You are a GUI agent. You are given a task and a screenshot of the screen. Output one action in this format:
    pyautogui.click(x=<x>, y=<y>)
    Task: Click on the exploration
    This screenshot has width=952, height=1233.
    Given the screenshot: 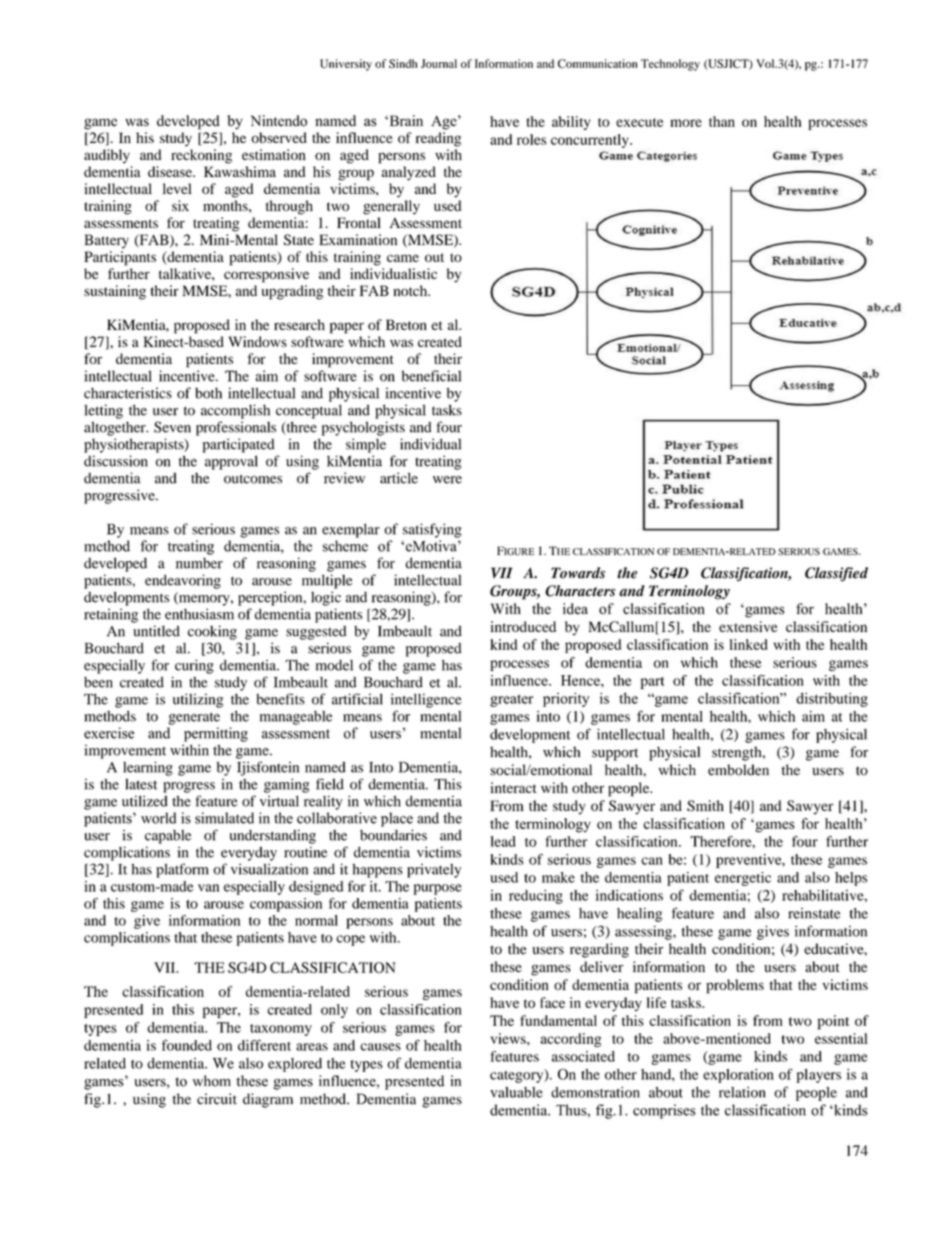 What is the action you would take?
    pyautogui.click(x=738, y=1076)
